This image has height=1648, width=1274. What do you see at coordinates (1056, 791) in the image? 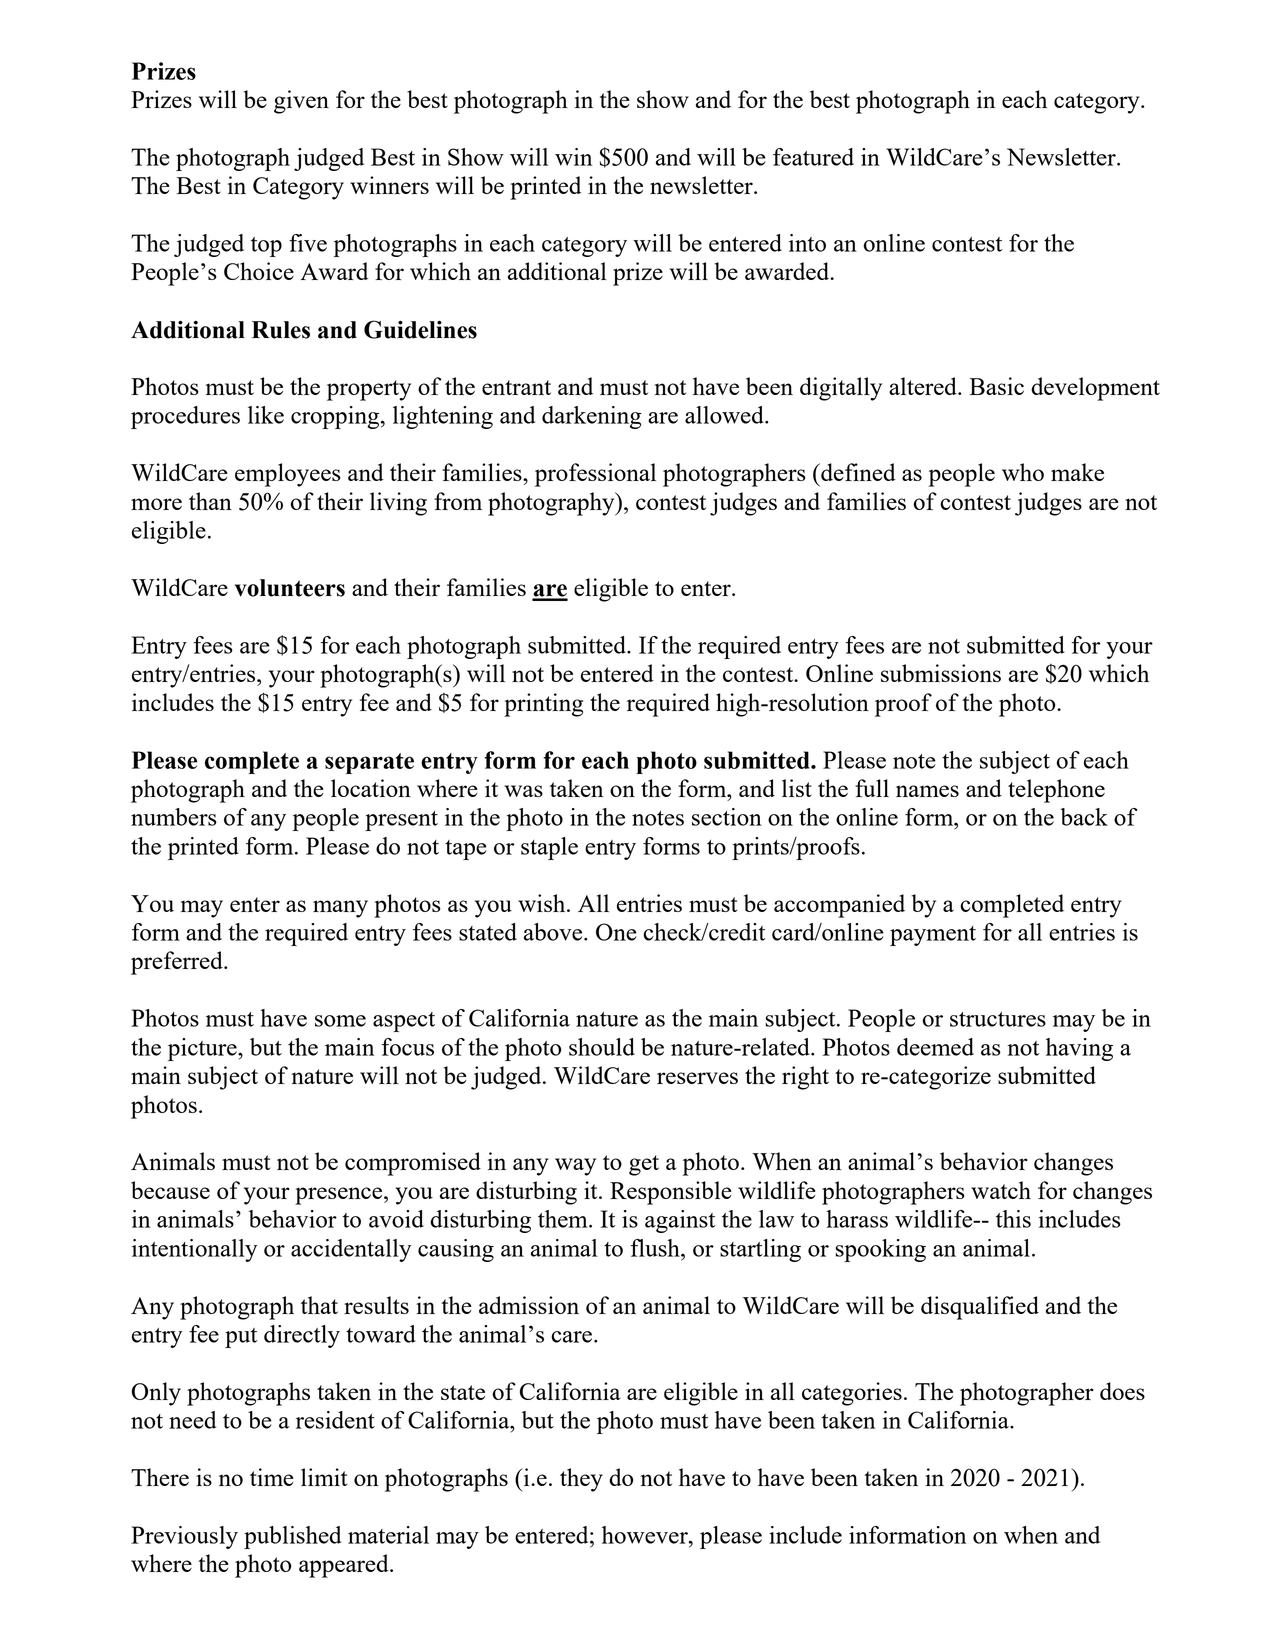
I see `telephone` at bounding box center [1056, 791].
